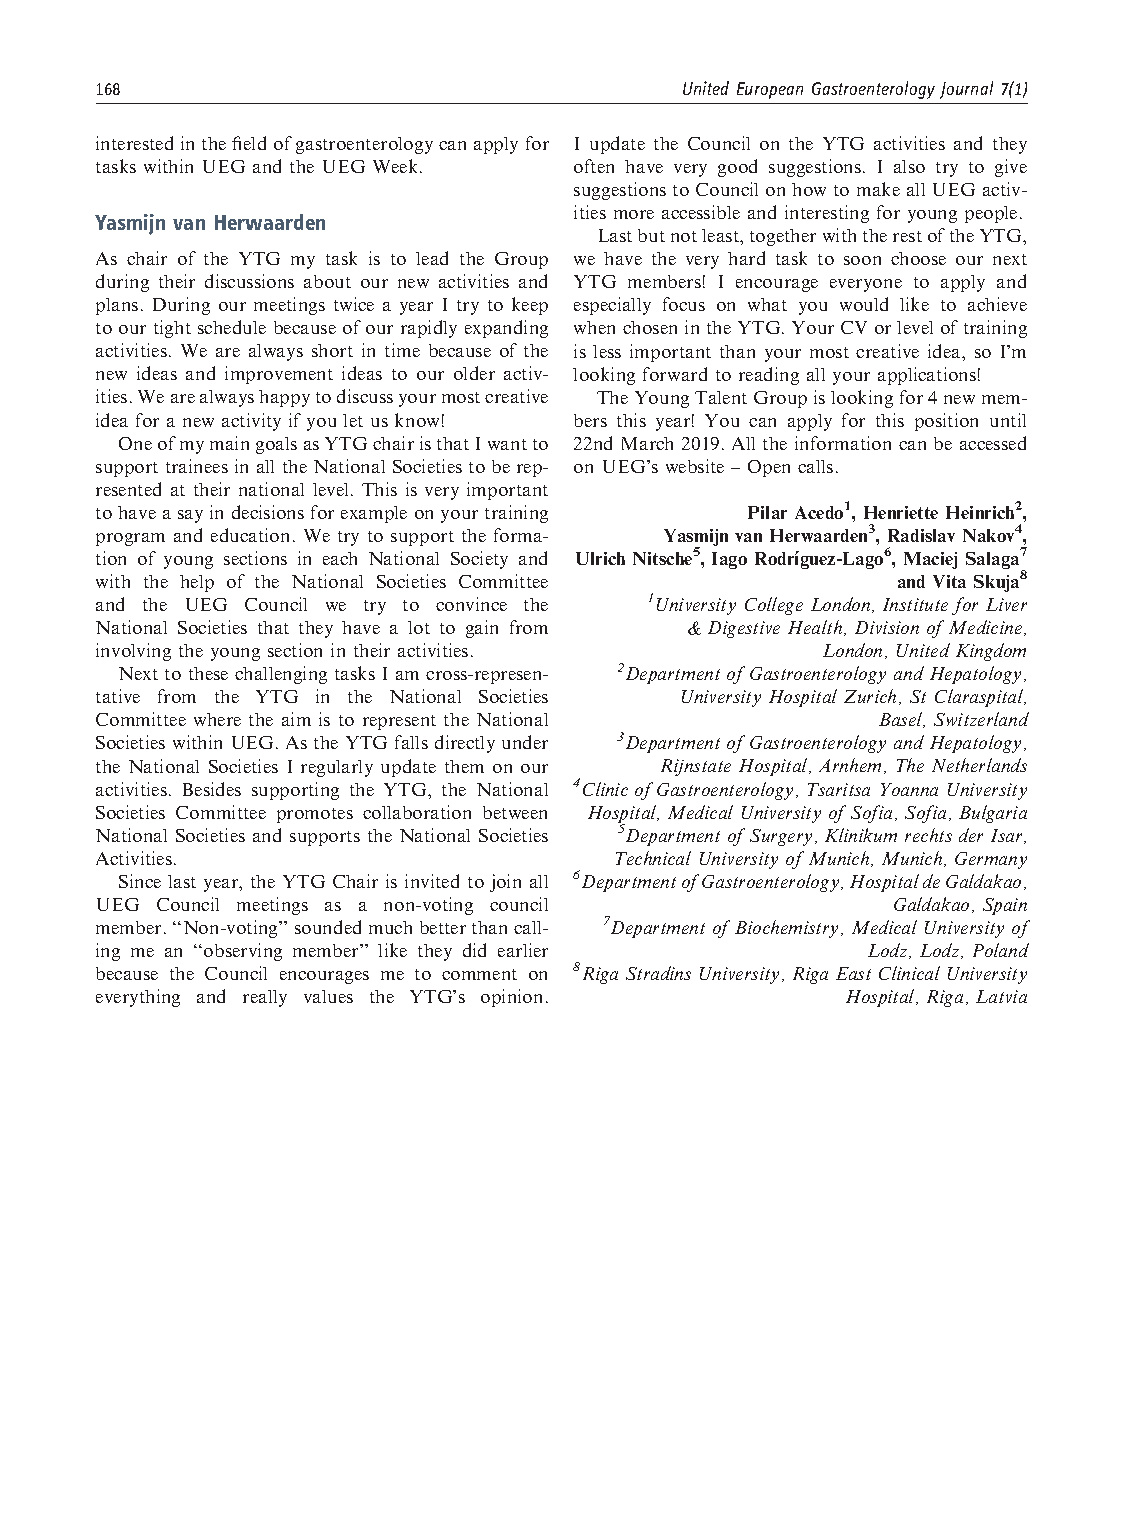 The image size is (1148, 1531). I want to click on earlier, so click(523, 950).
